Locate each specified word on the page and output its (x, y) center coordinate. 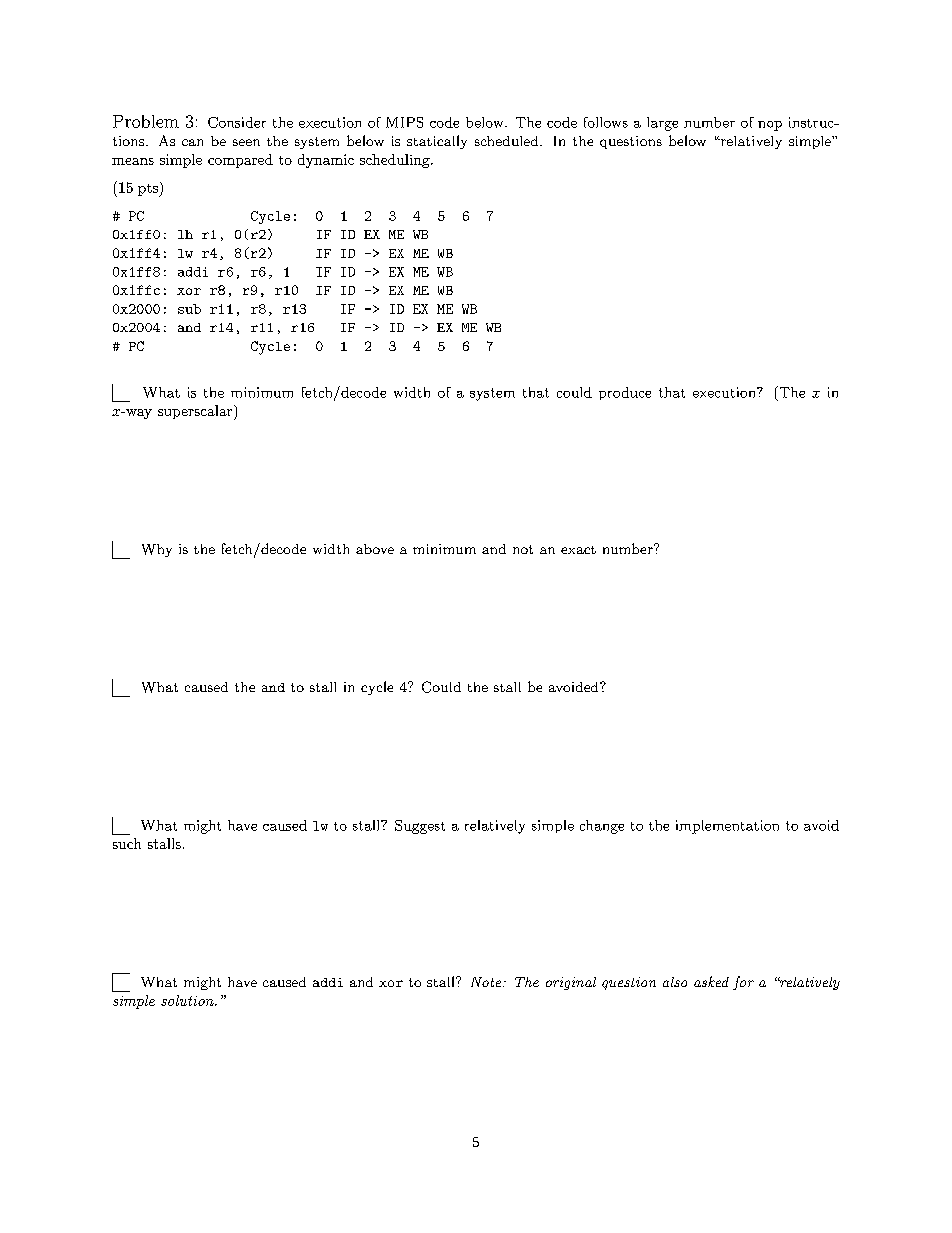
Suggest (420, 827)
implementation (727, 827)
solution (188, 1000)
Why (157, 550)
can (192, 142)
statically (437, 142)
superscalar (196, 412)
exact (578, 550)
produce (625, 393)
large (662, 124)
